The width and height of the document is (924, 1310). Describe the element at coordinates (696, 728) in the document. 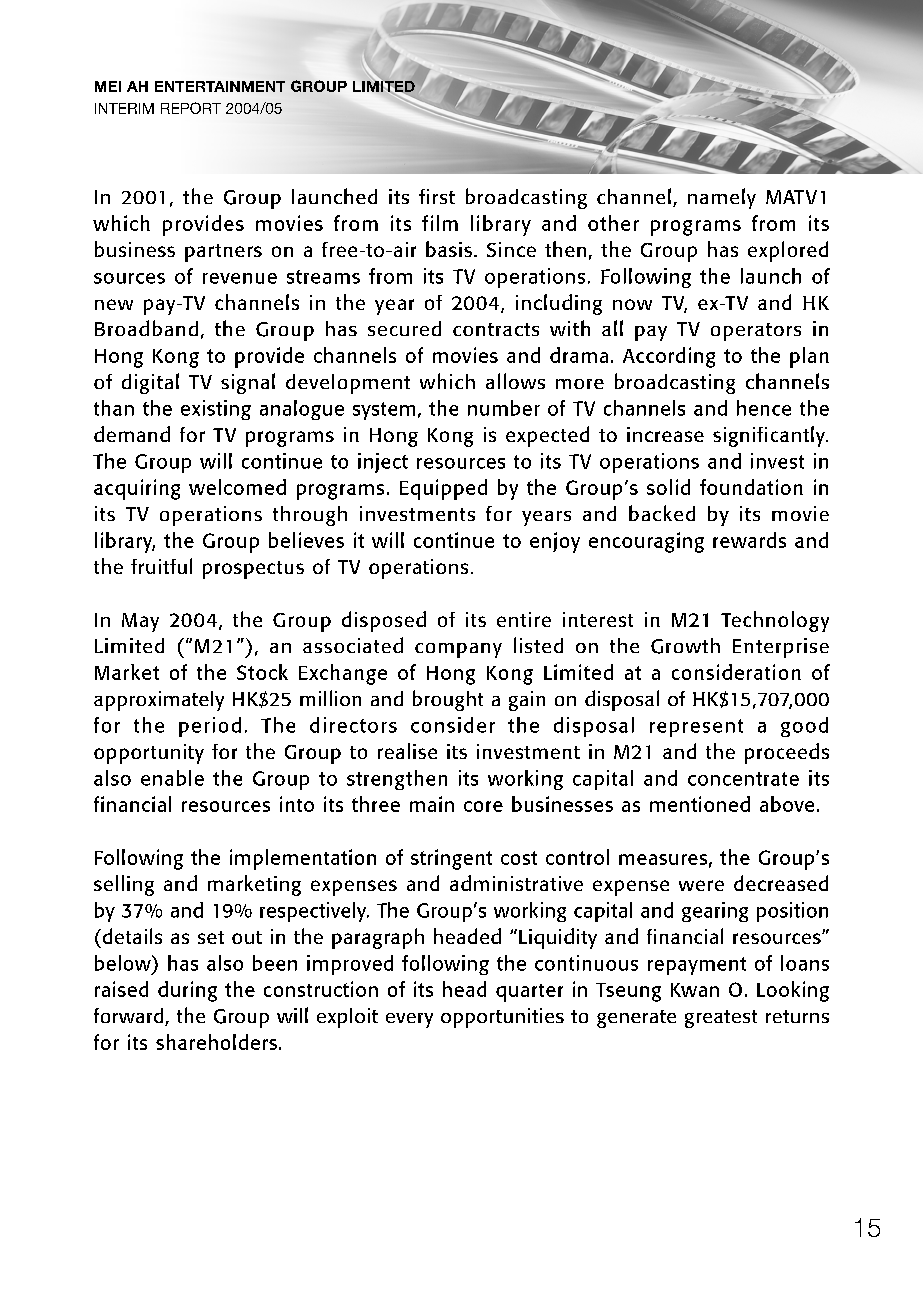

I see `represent` at that location.
